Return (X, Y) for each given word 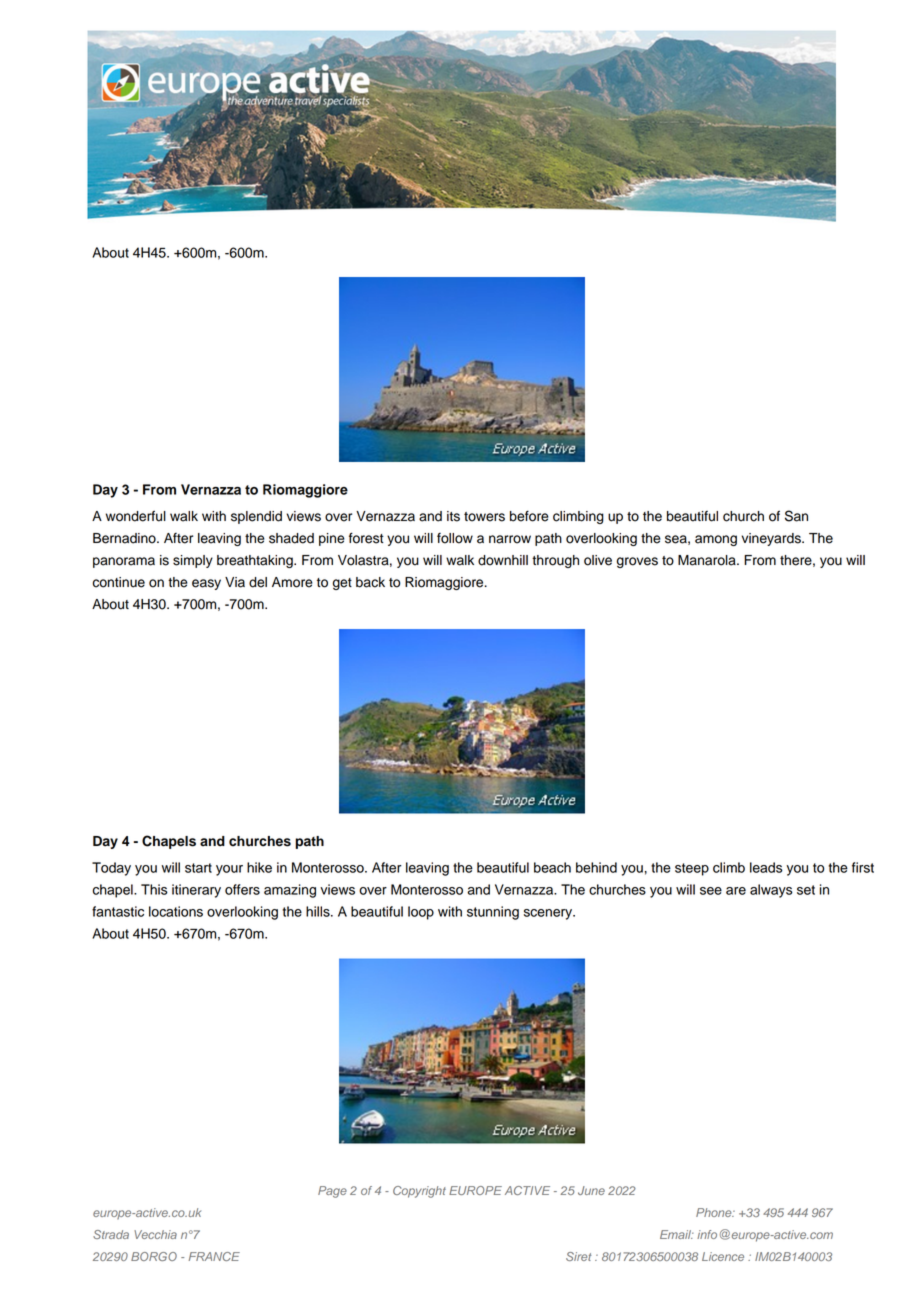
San (796, 516)
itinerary (196, 891)
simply (193, 561)
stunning (493, 913)
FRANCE (214, 1256)
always (771, 891)
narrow (510, 539)
